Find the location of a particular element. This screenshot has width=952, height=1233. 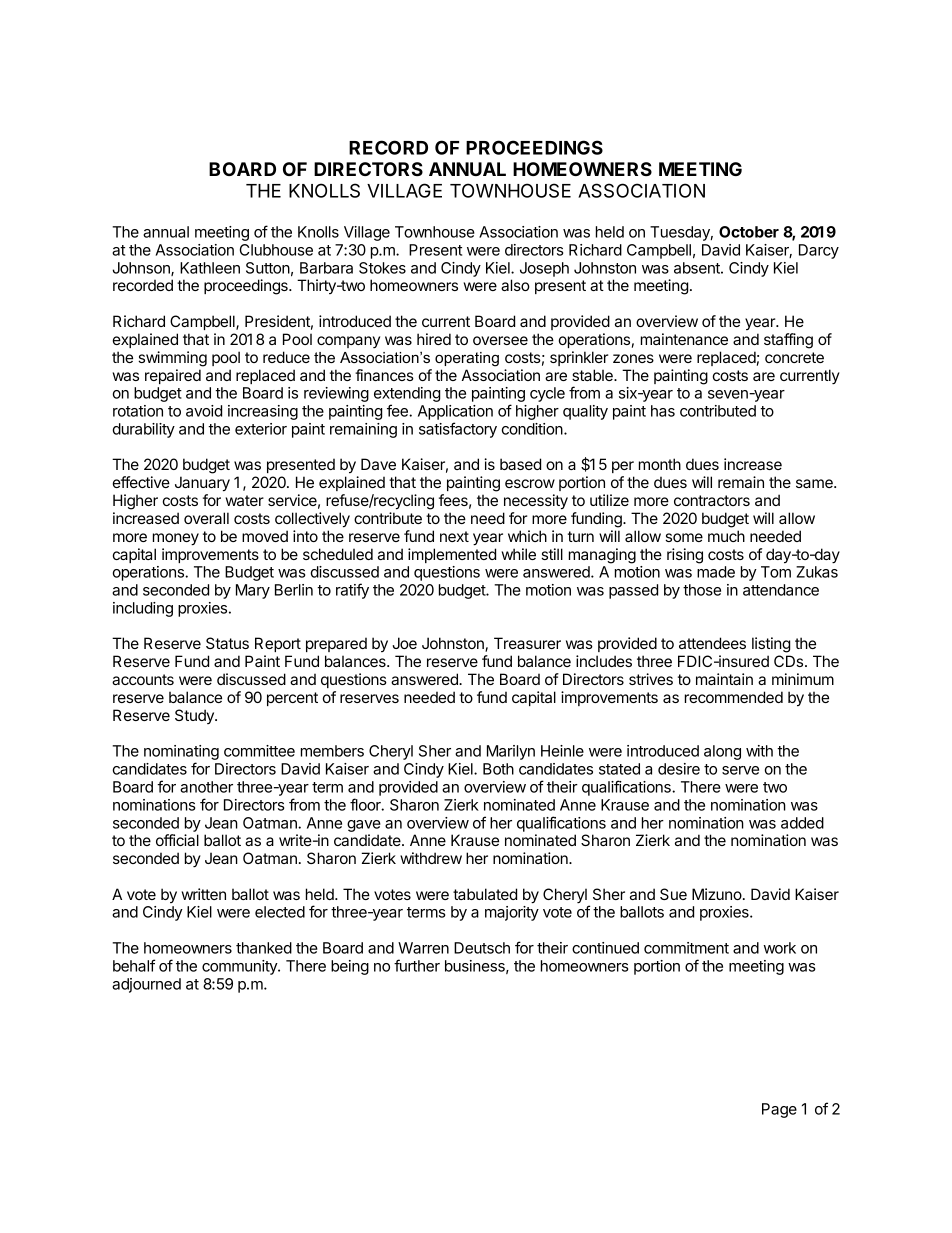

majority is located at coordinates (512, 913).
